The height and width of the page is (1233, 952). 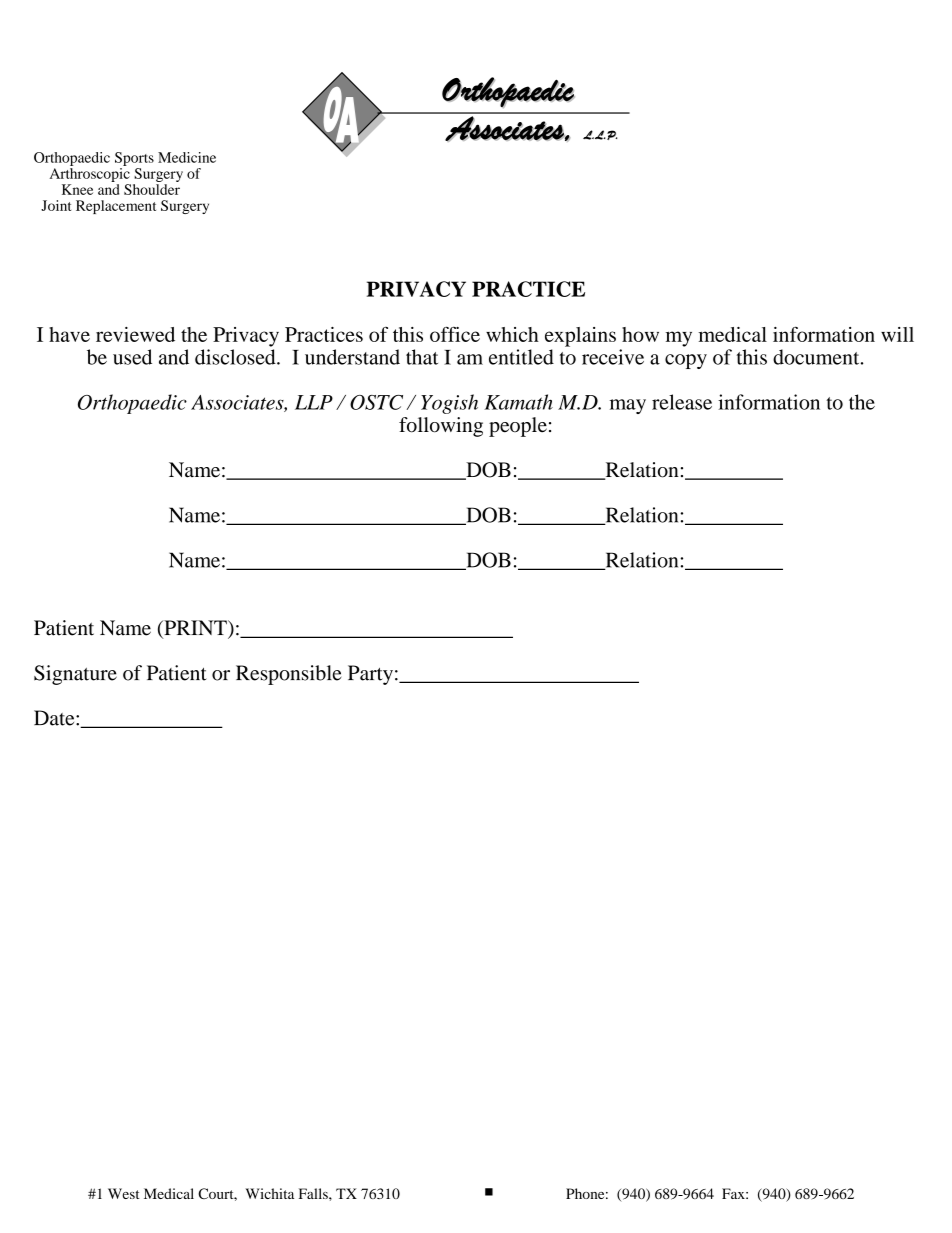 I want to click on Wichita, so click(x=270, y=1193).
